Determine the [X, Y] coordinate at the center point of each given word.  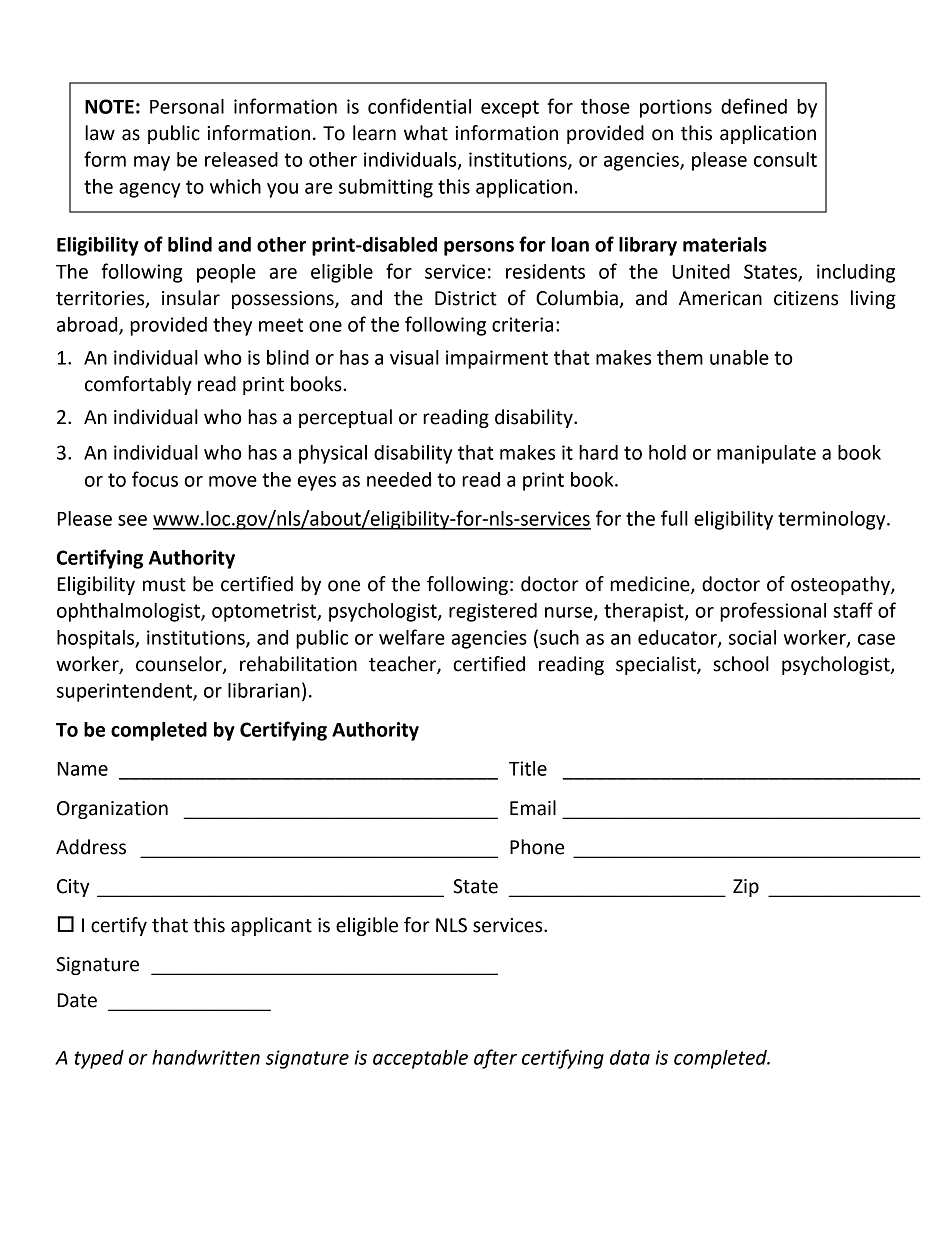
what [426, 133]
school [741, 664]
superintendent [125, 692]
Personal [187, 106]
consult [785, 159]
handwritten [206, 1057]
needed [399, 479]
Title [528, 768]
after [495, 1059]
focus [155, 479]
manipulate [766, 454]
